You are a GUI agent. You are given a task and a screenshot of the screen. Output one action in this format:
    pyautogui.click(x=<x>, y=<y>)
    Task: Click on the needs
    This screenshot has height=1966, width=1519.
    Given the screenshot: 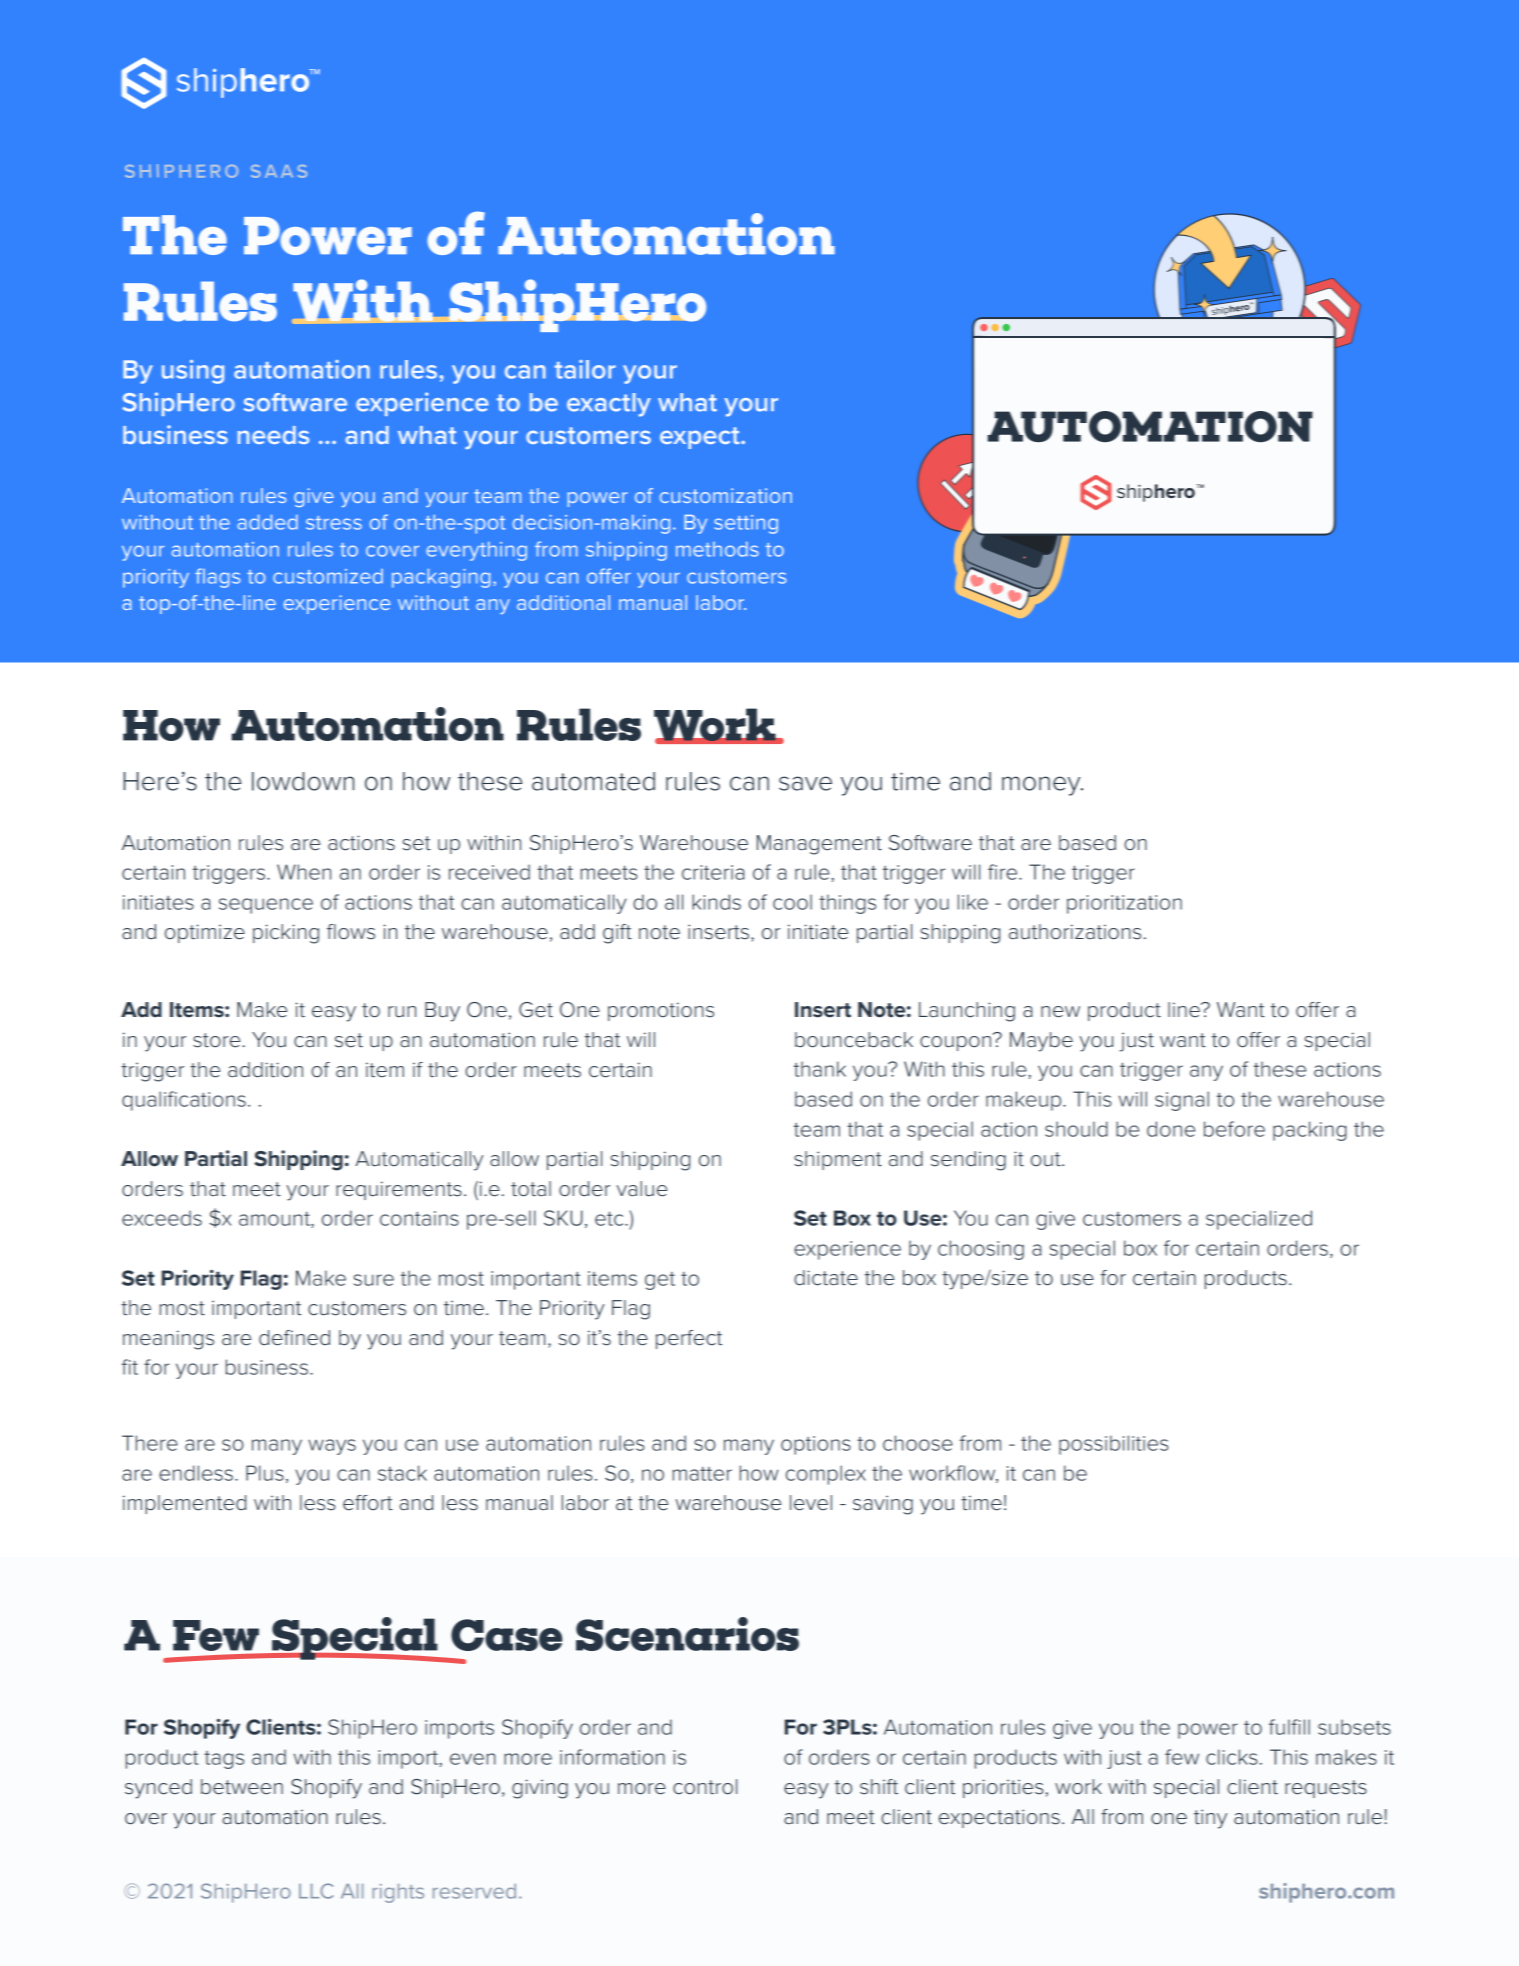 What is the action you would take?
    pyautogui.click(x=273, y=435)
